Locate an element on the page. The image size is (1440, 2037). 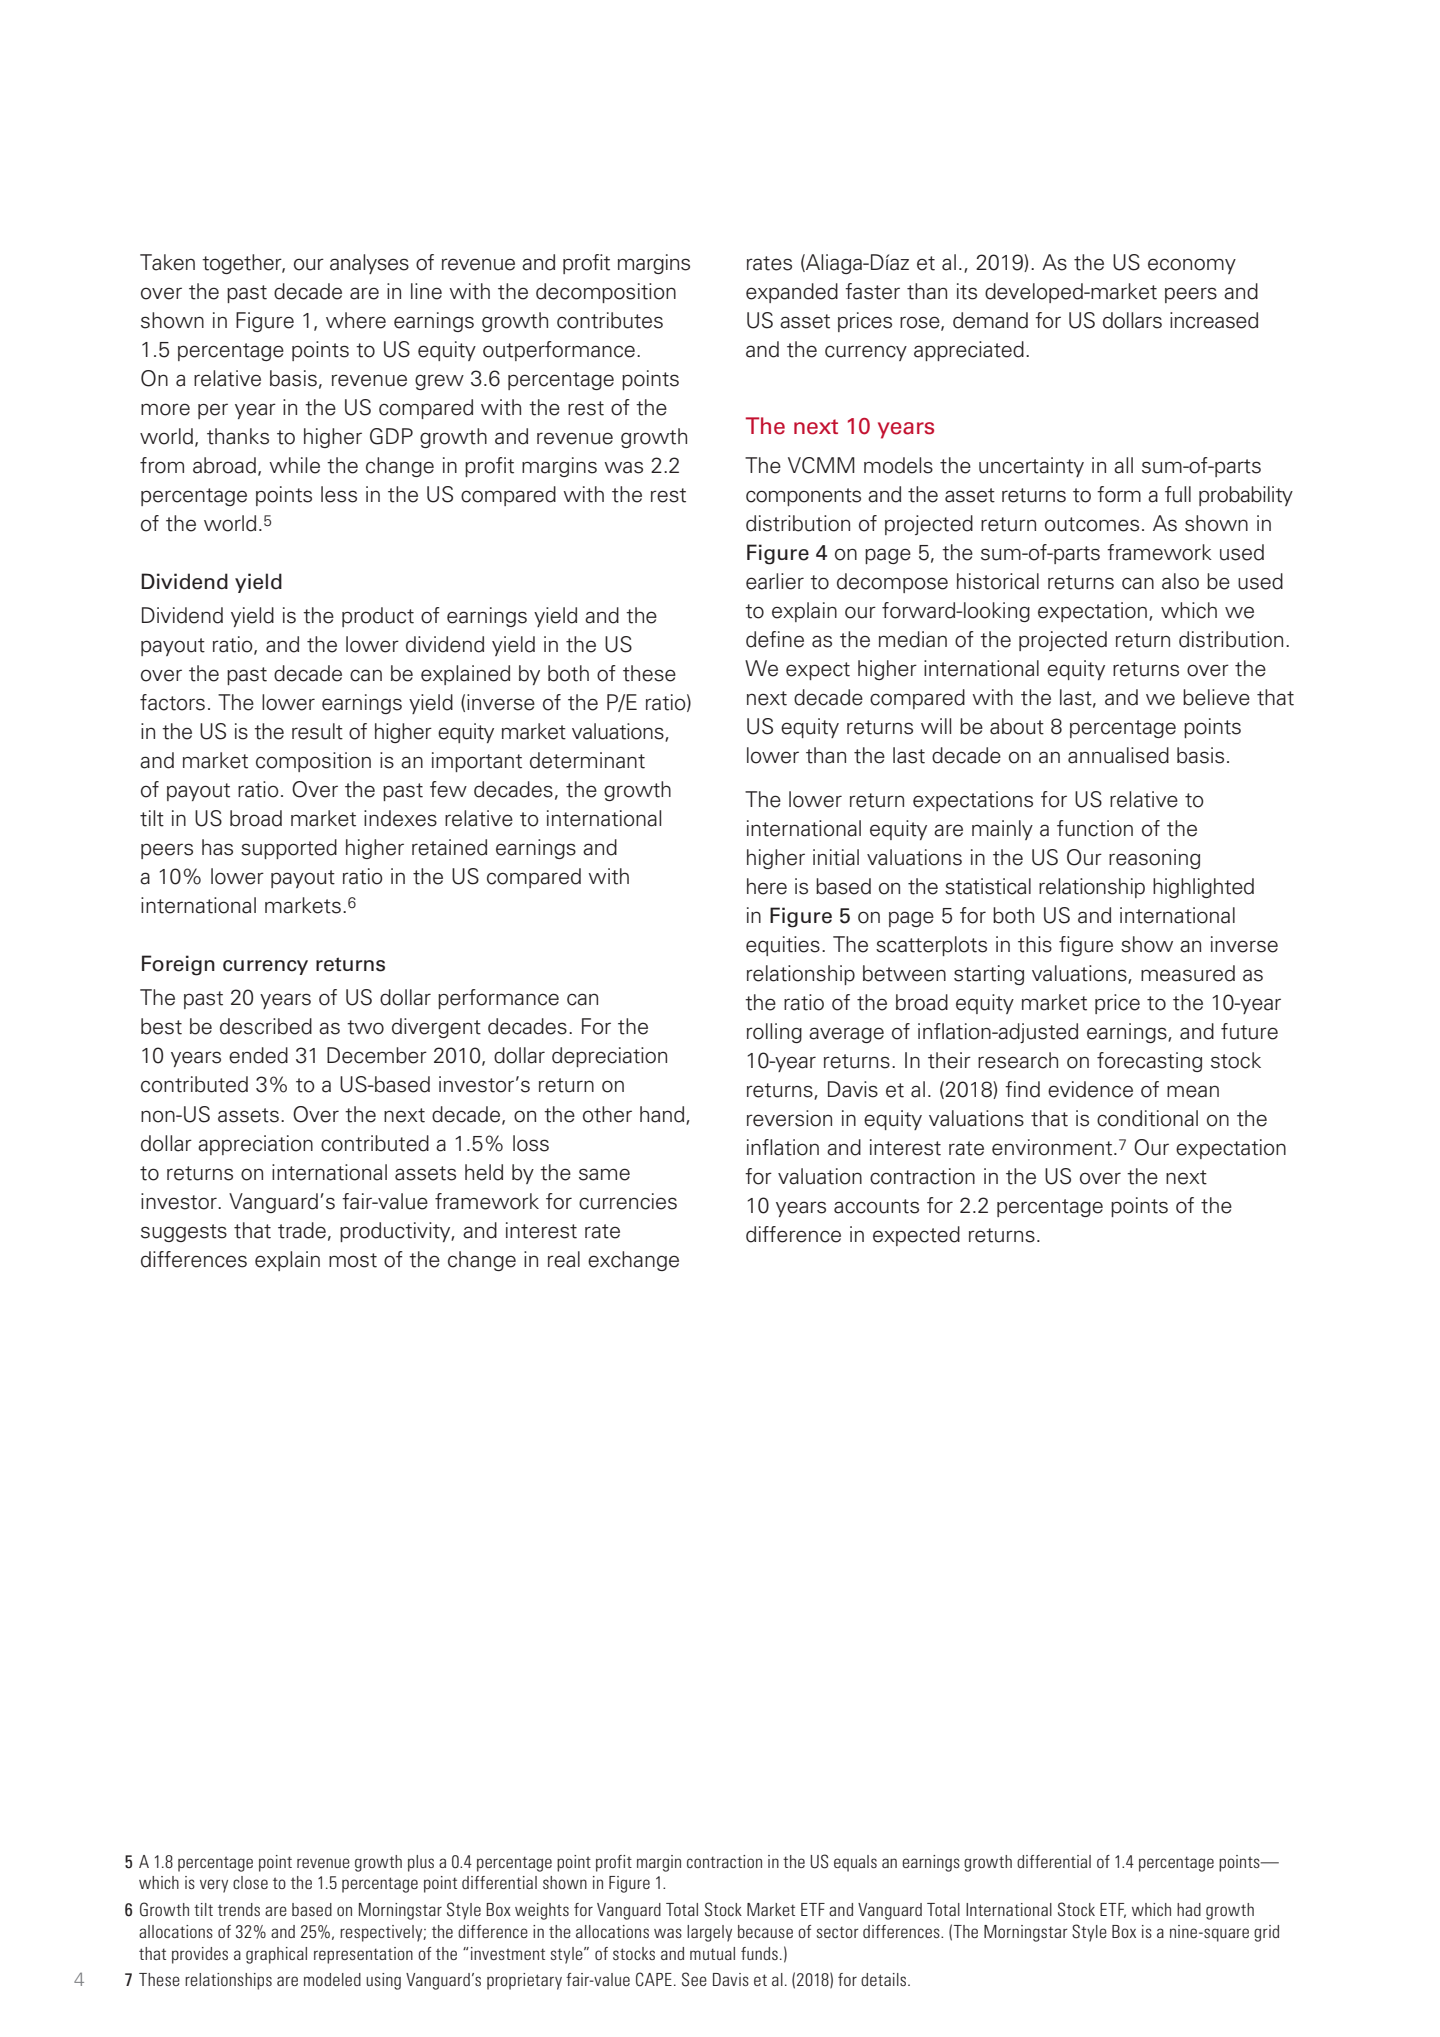
currencies is located at coordinates (628, 1201).
